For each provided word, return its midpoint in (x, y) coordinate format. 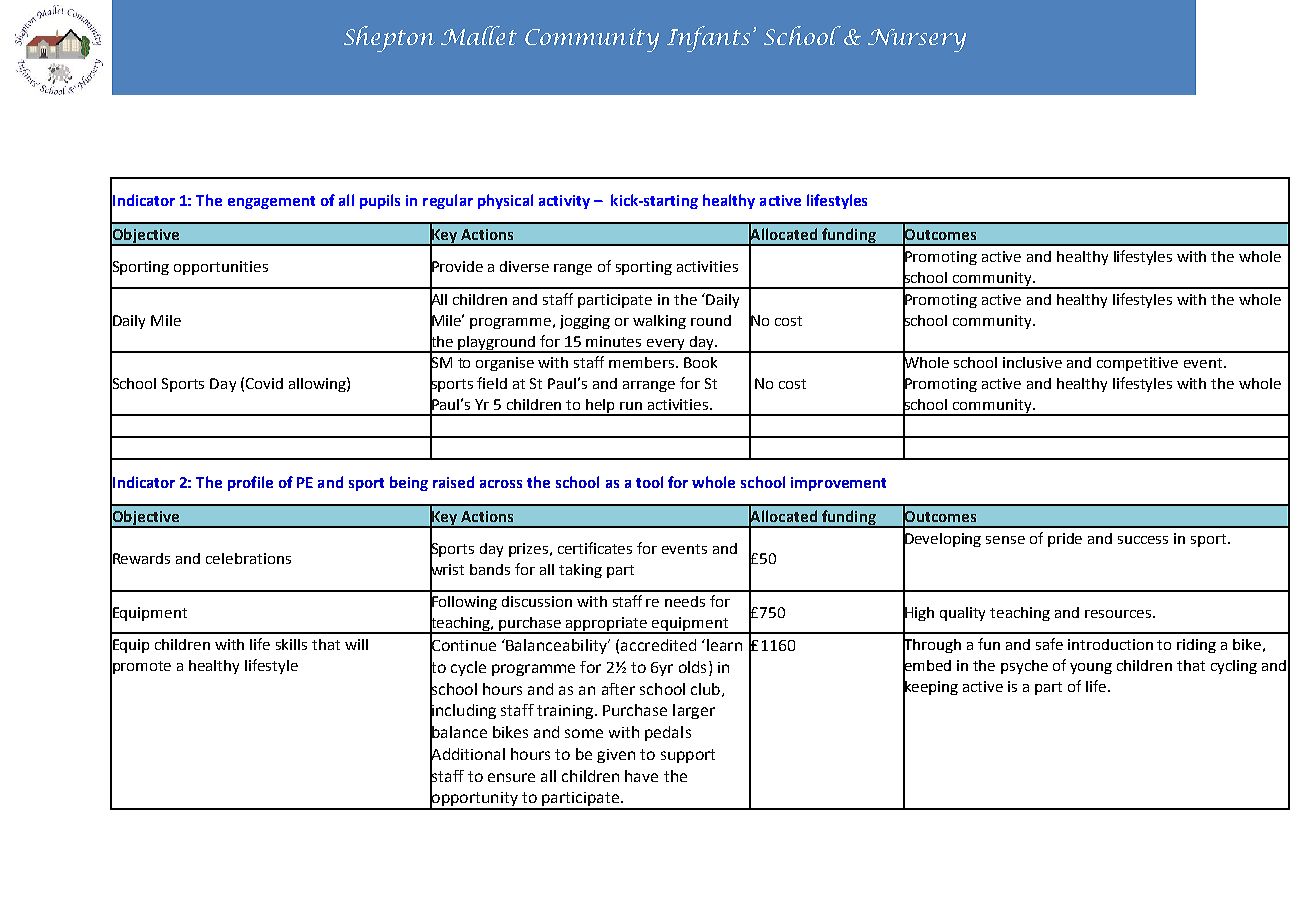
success (1143, 540)
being (409, 483)
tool (649, 482)
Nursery (917, 40)
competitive (1137, 364)
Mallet (479, 35)
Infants (708, 39)
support (688, 756)
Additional (467, 753)
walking (659, 322)
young (1091, 668)
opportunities (221, 268)
